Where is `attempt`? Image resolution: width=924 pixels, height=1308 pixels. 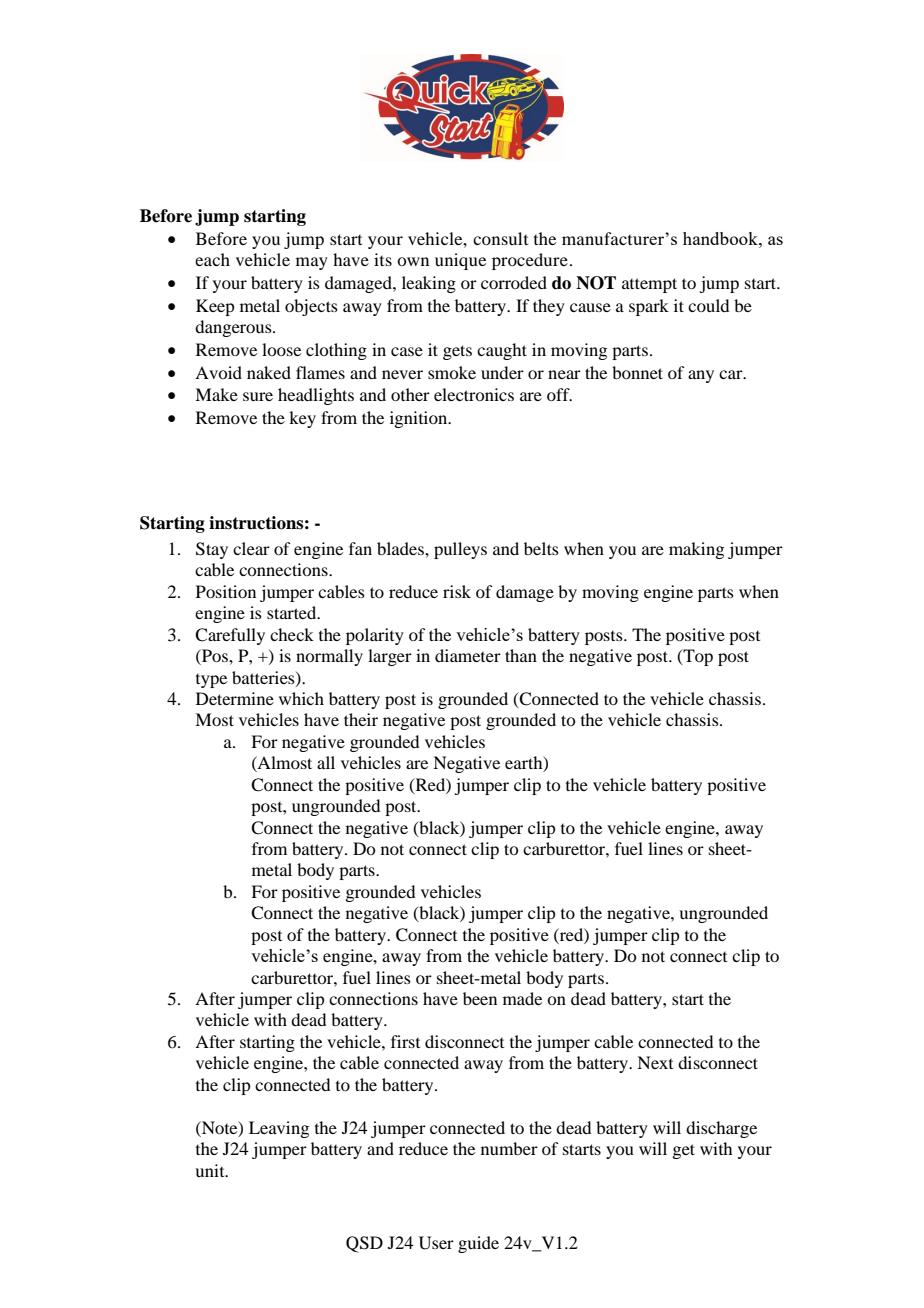 attempt is located at coordinates (649, 285).
